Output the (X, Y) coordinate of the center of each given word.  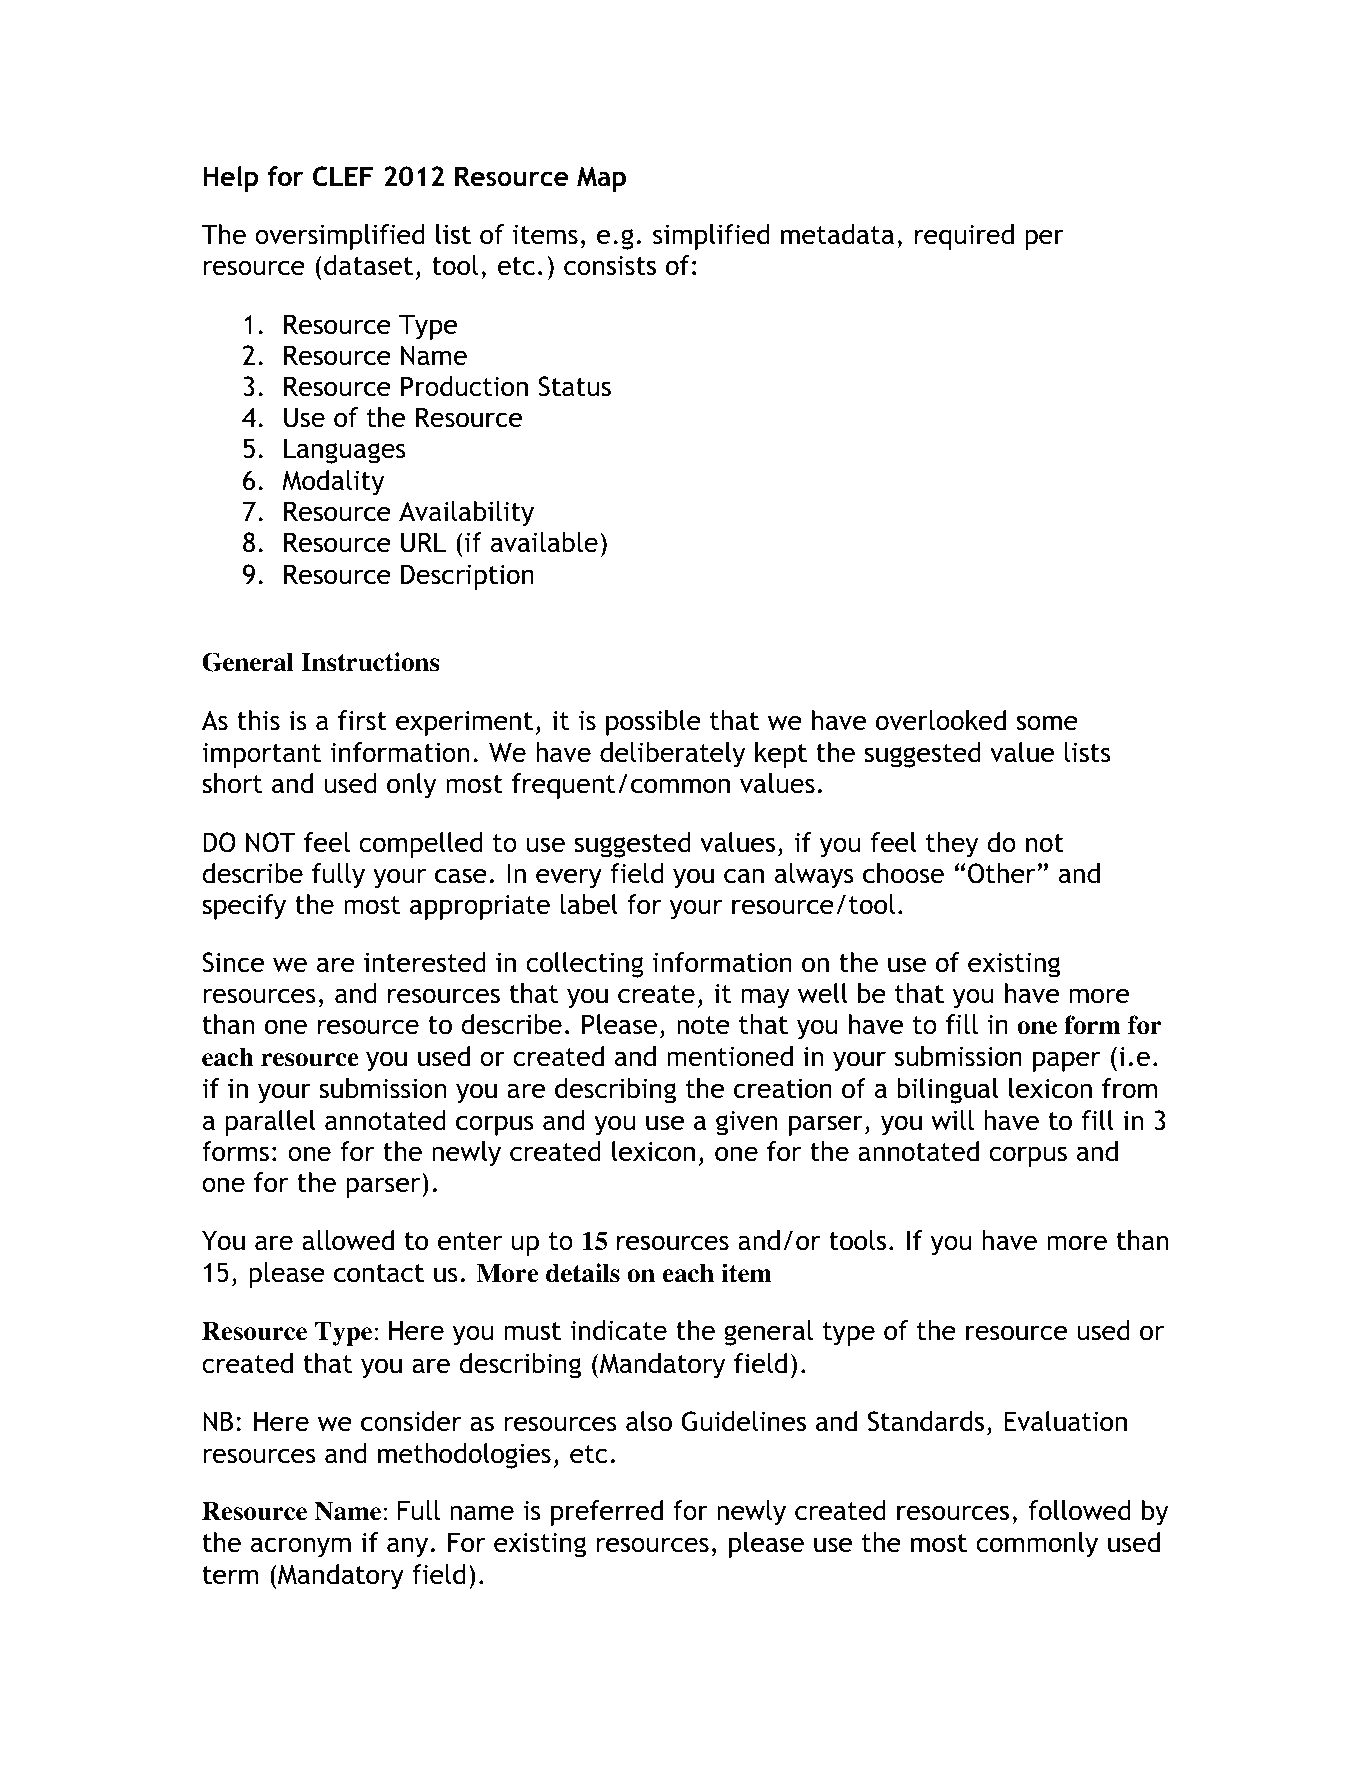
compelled (420, 845)
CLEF (343, 176)
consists (610, 265)
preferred (607, 1513)
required (964, 237)
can (744, 876)
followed (1080, 1510)
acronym (301, 1547)
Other (1002, 873)
